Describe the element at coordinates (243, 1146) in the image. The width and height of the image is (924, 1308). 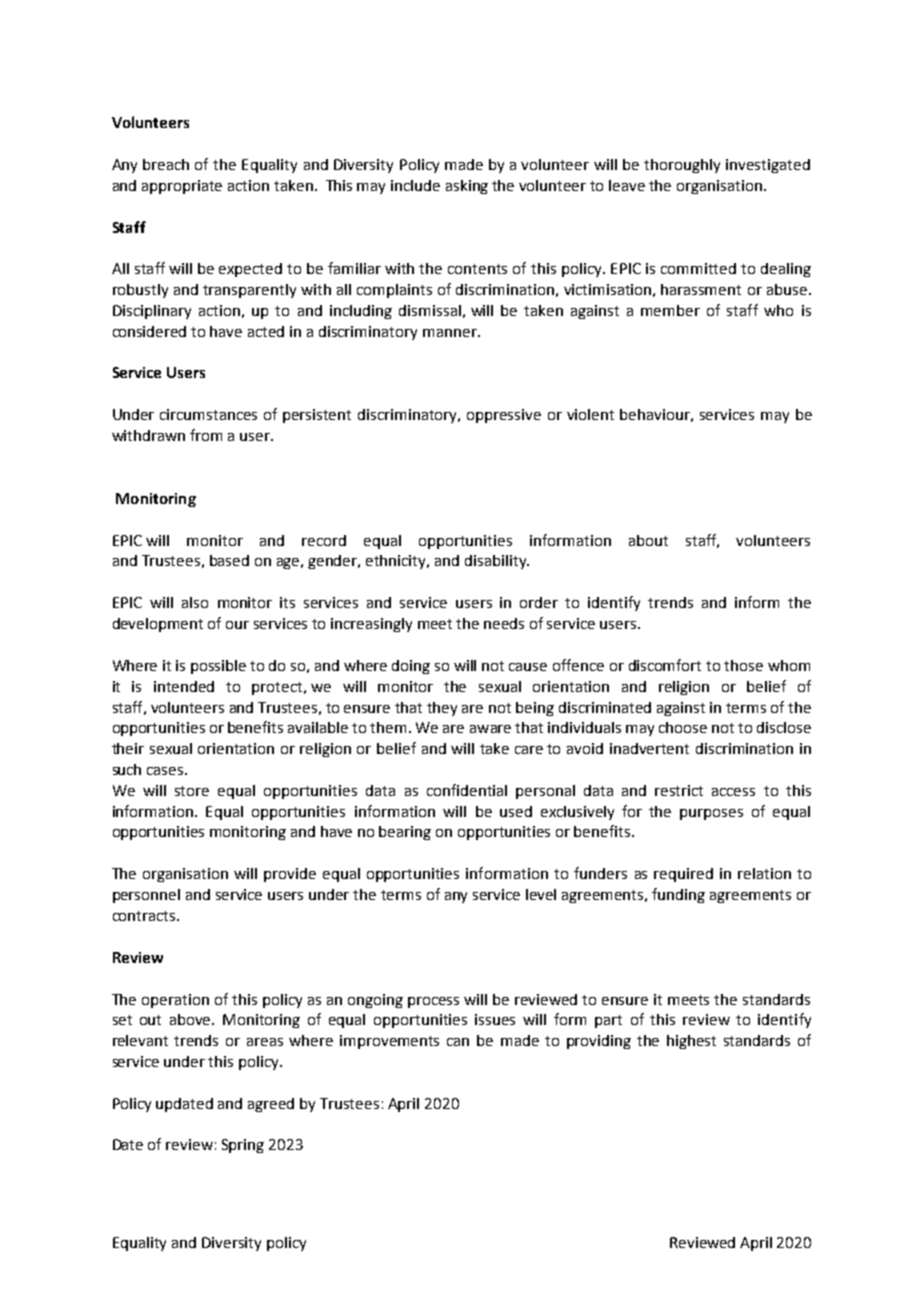
I see `Spring` at that location.
